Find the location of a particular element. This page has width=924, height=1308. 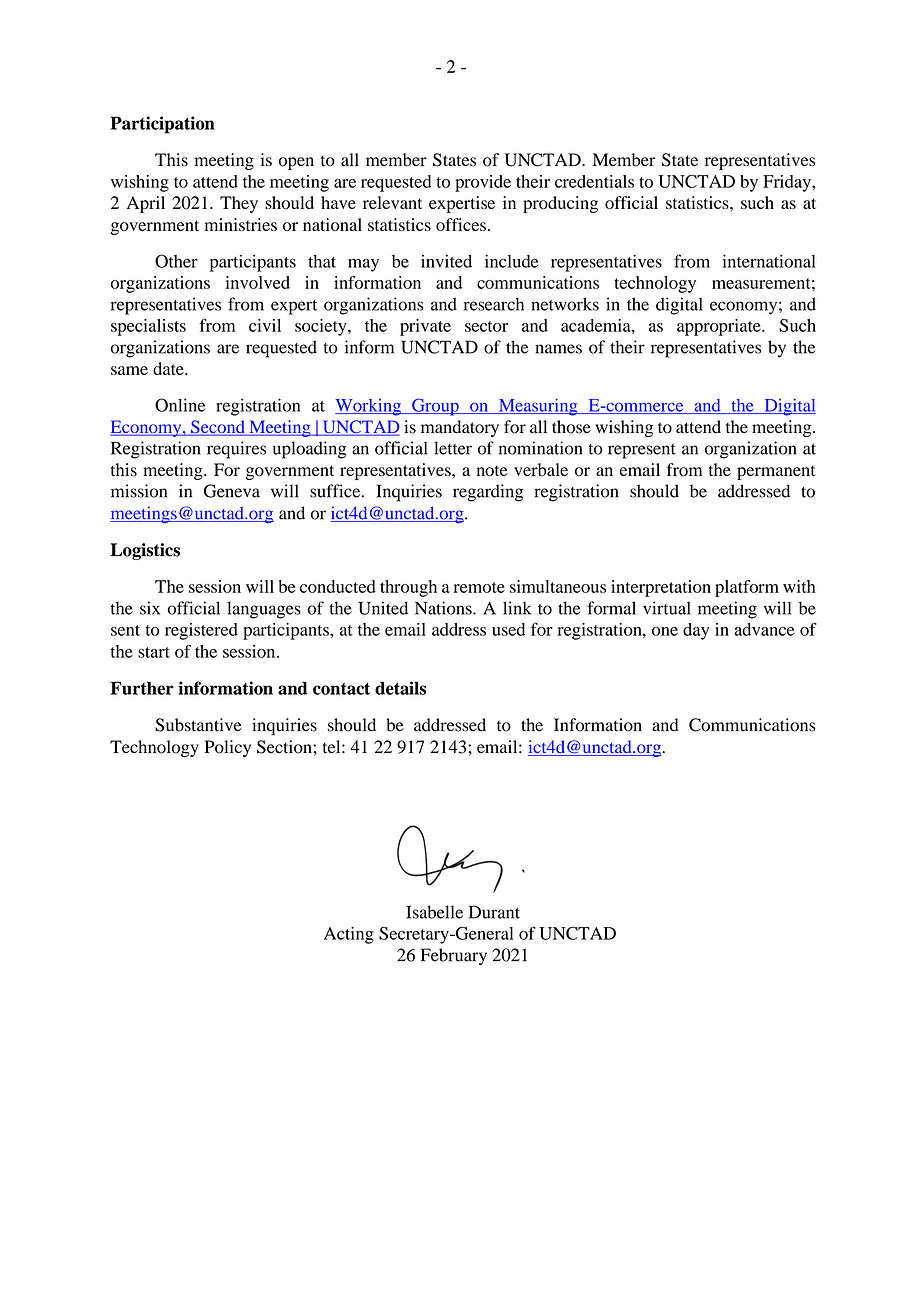

remote is located at coordinates (479, 587).
